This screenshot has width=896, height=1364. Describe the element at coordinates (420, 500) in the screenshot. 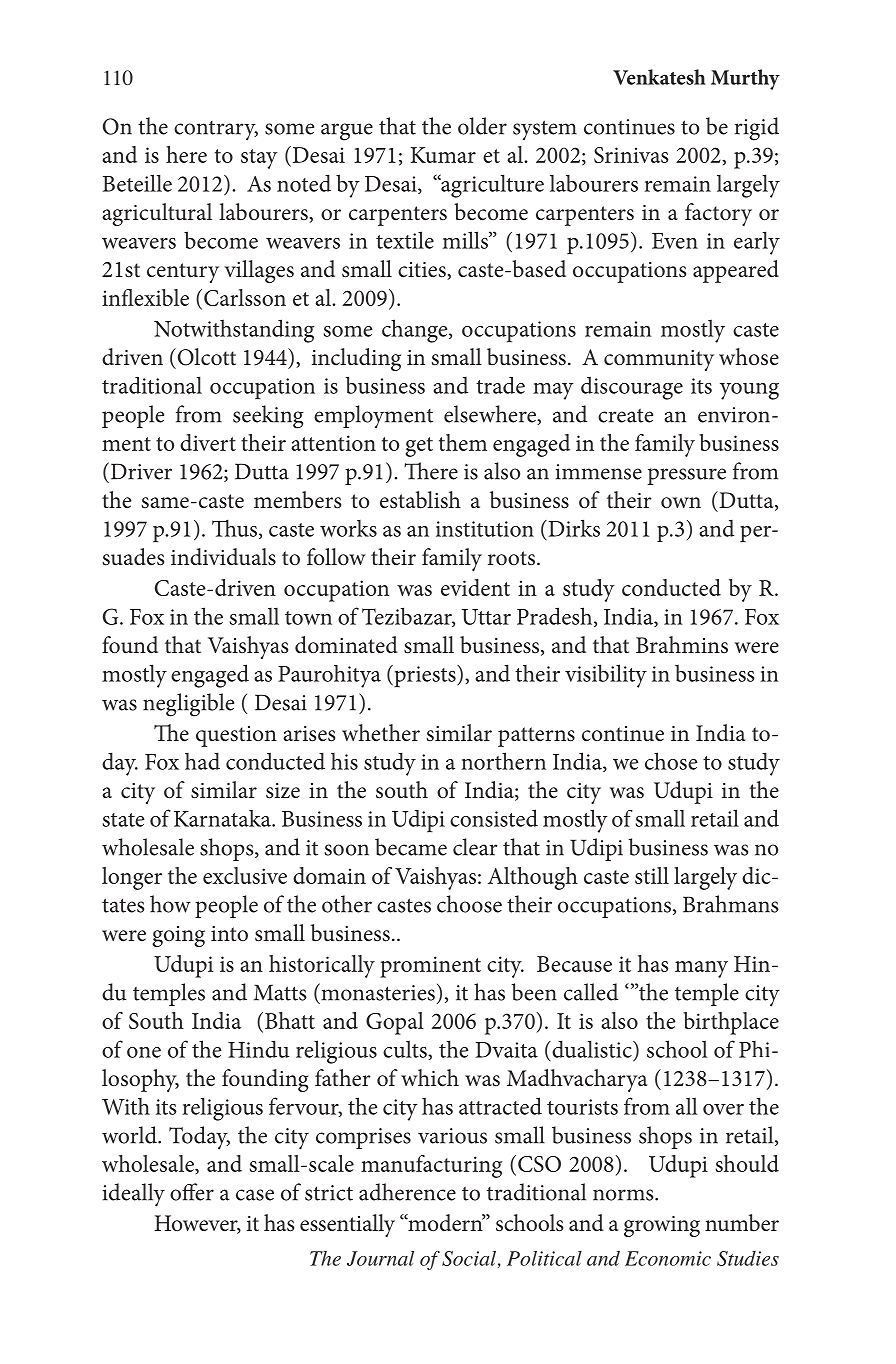

I see `establish` at that location.
